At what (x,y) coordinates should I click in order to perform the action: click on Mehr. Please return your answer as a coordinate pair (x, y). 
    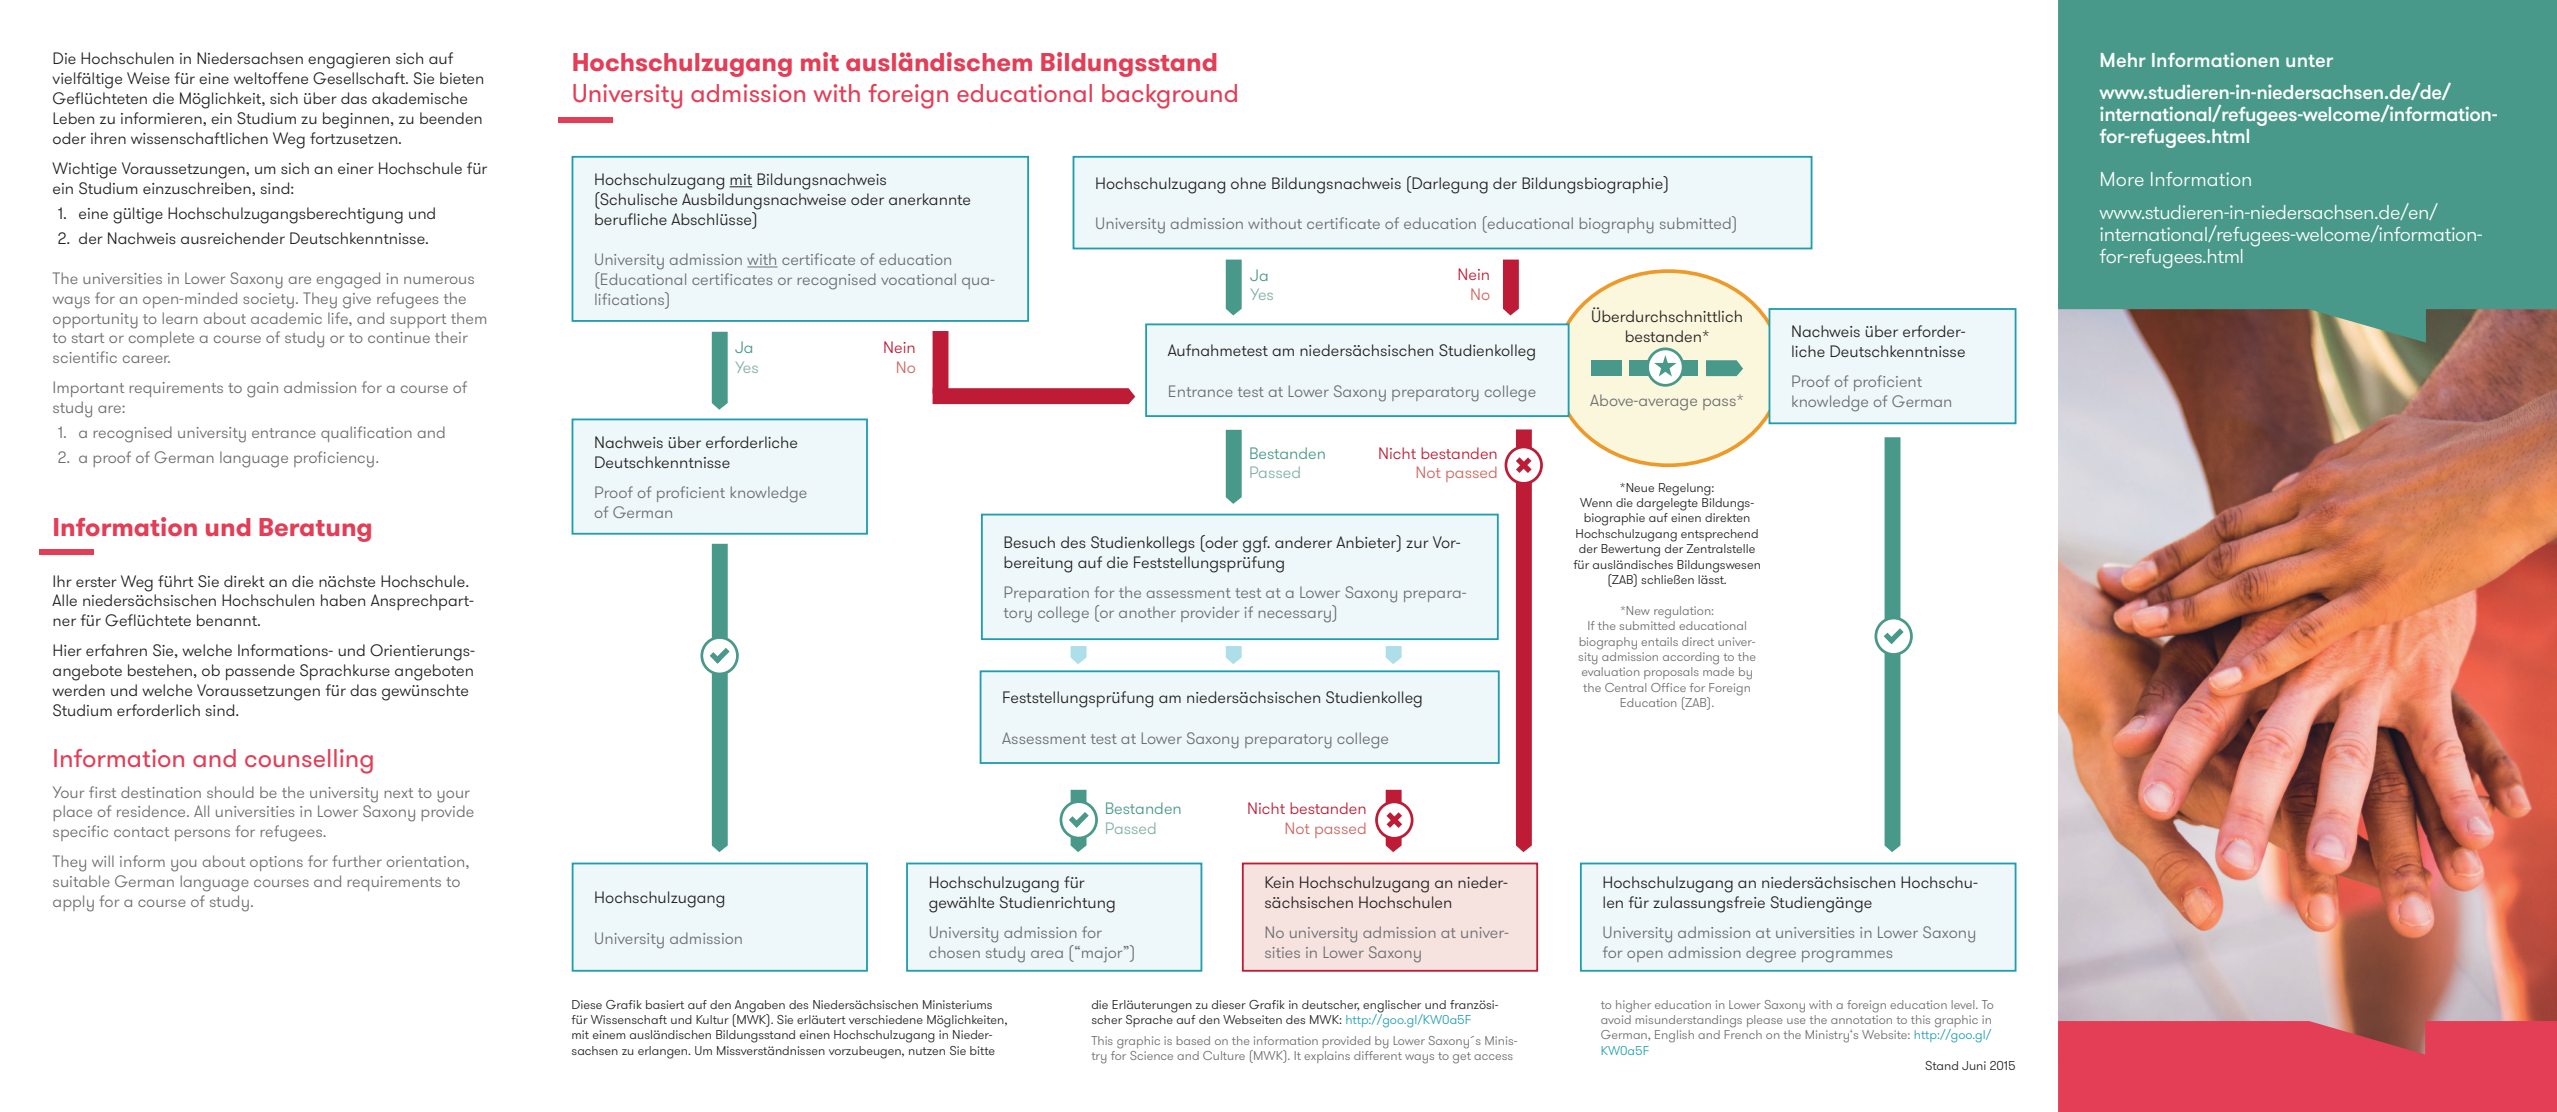
    Looking at the image, I should click on (2123, 60).
